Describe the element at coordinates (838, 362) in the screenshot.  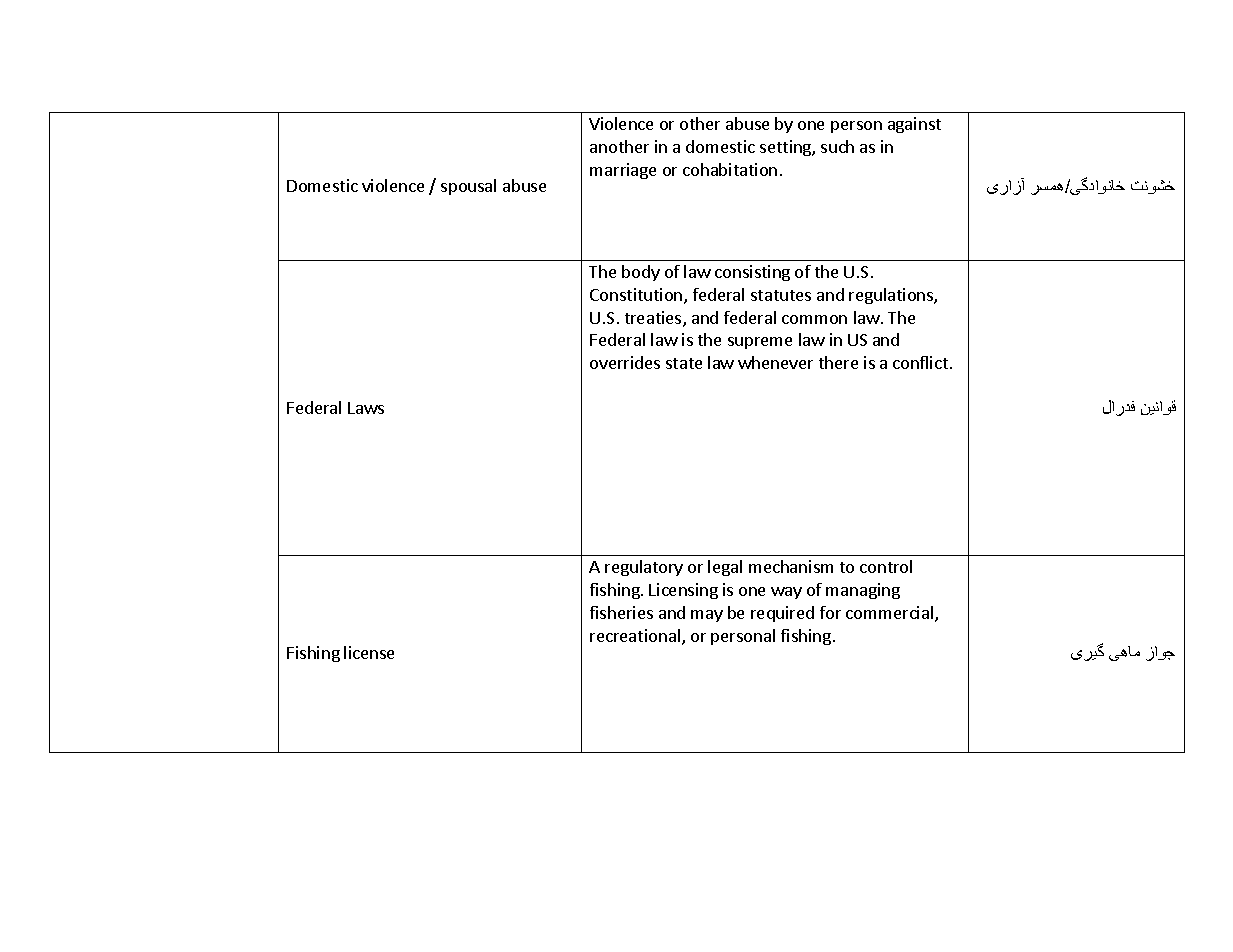
I see `there` at that location.
